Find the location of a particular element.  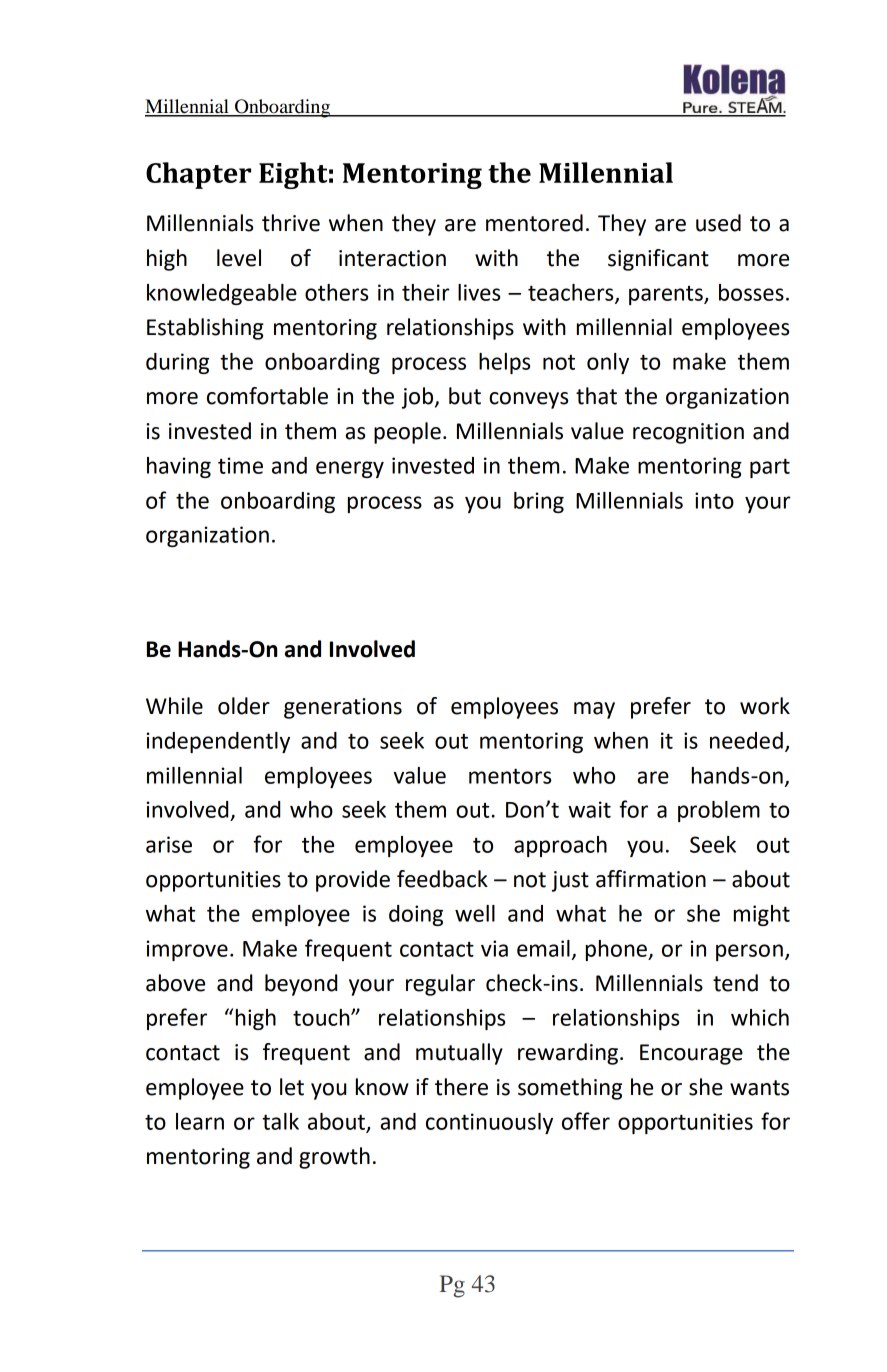

older is located at coordinates (244, 706).
